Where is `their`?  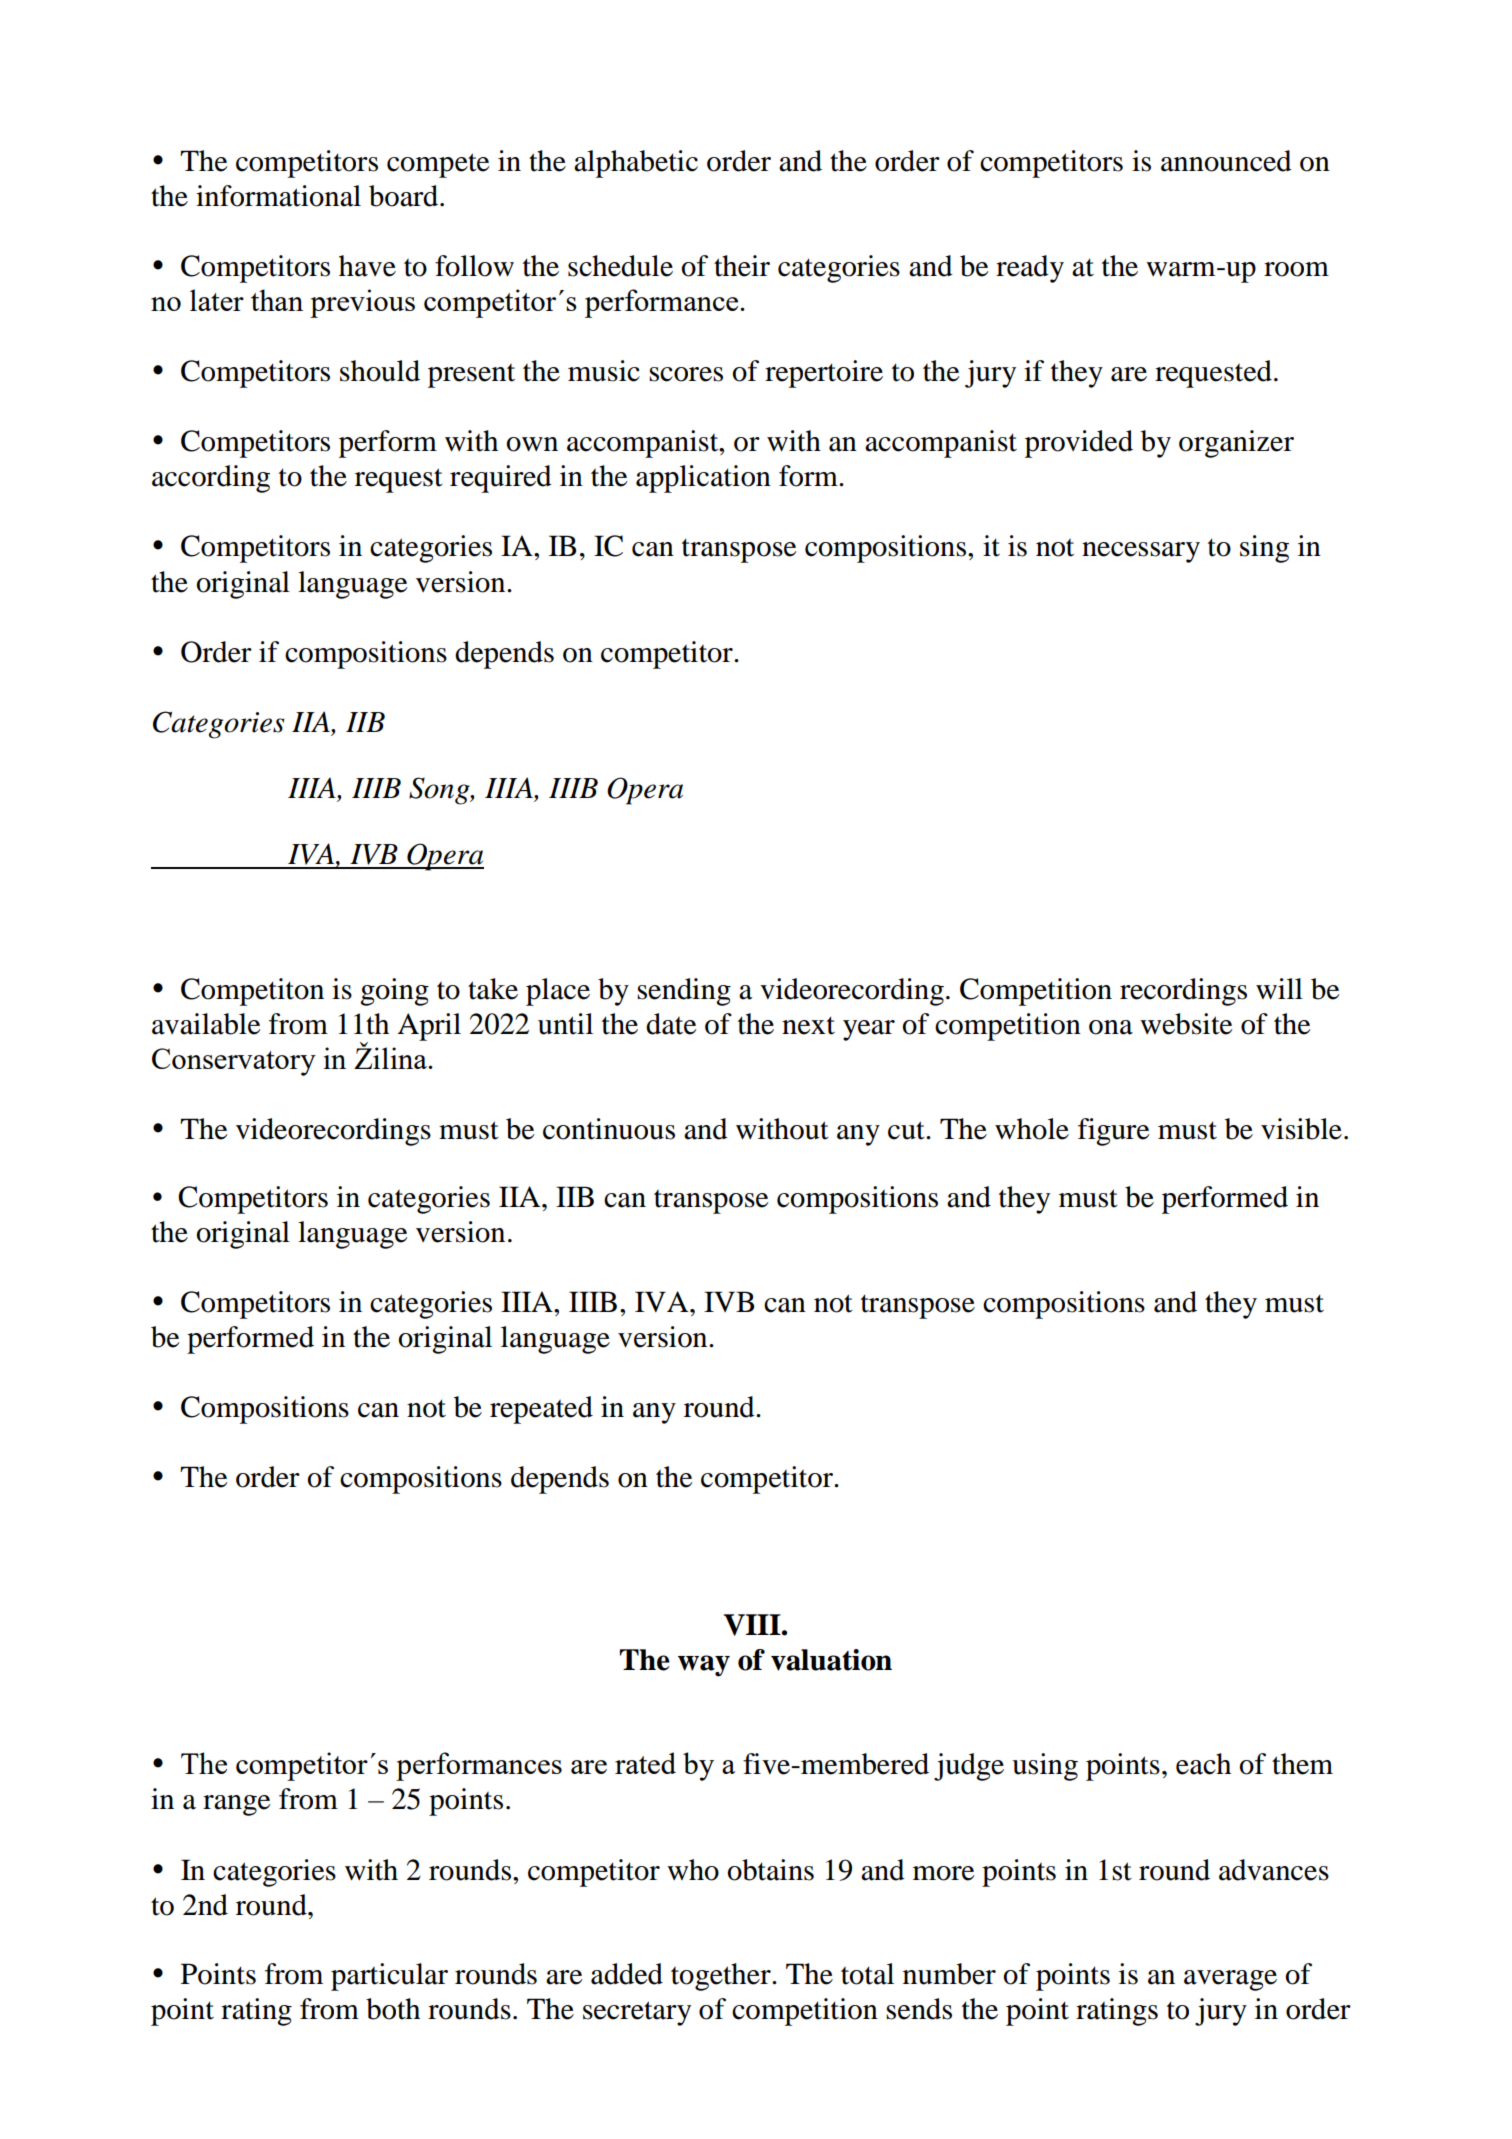
their is located at coordinates (742, 266).
